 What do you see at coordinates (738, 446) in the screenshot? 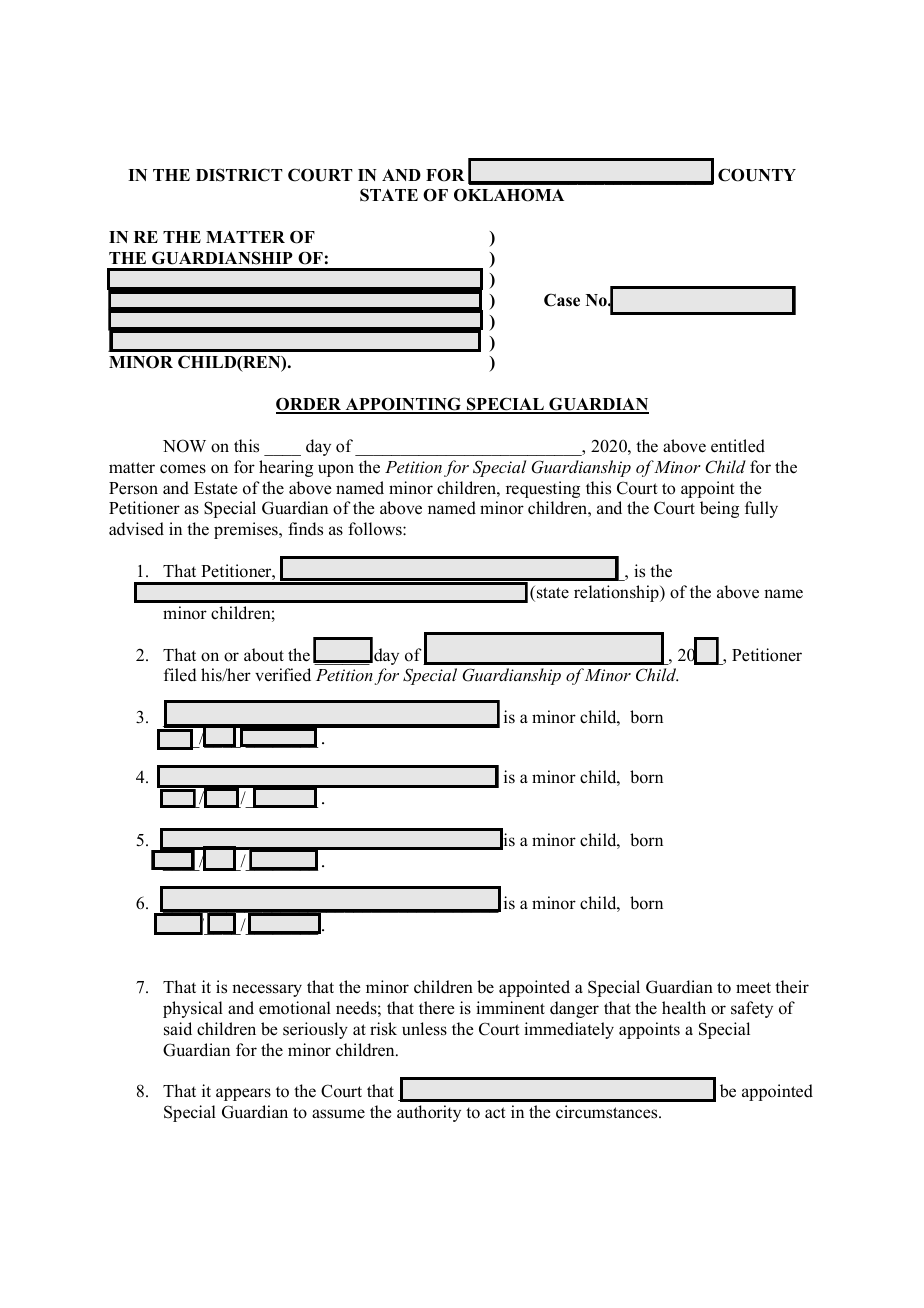
I see `entitled` at bounding box center [738, 446].
